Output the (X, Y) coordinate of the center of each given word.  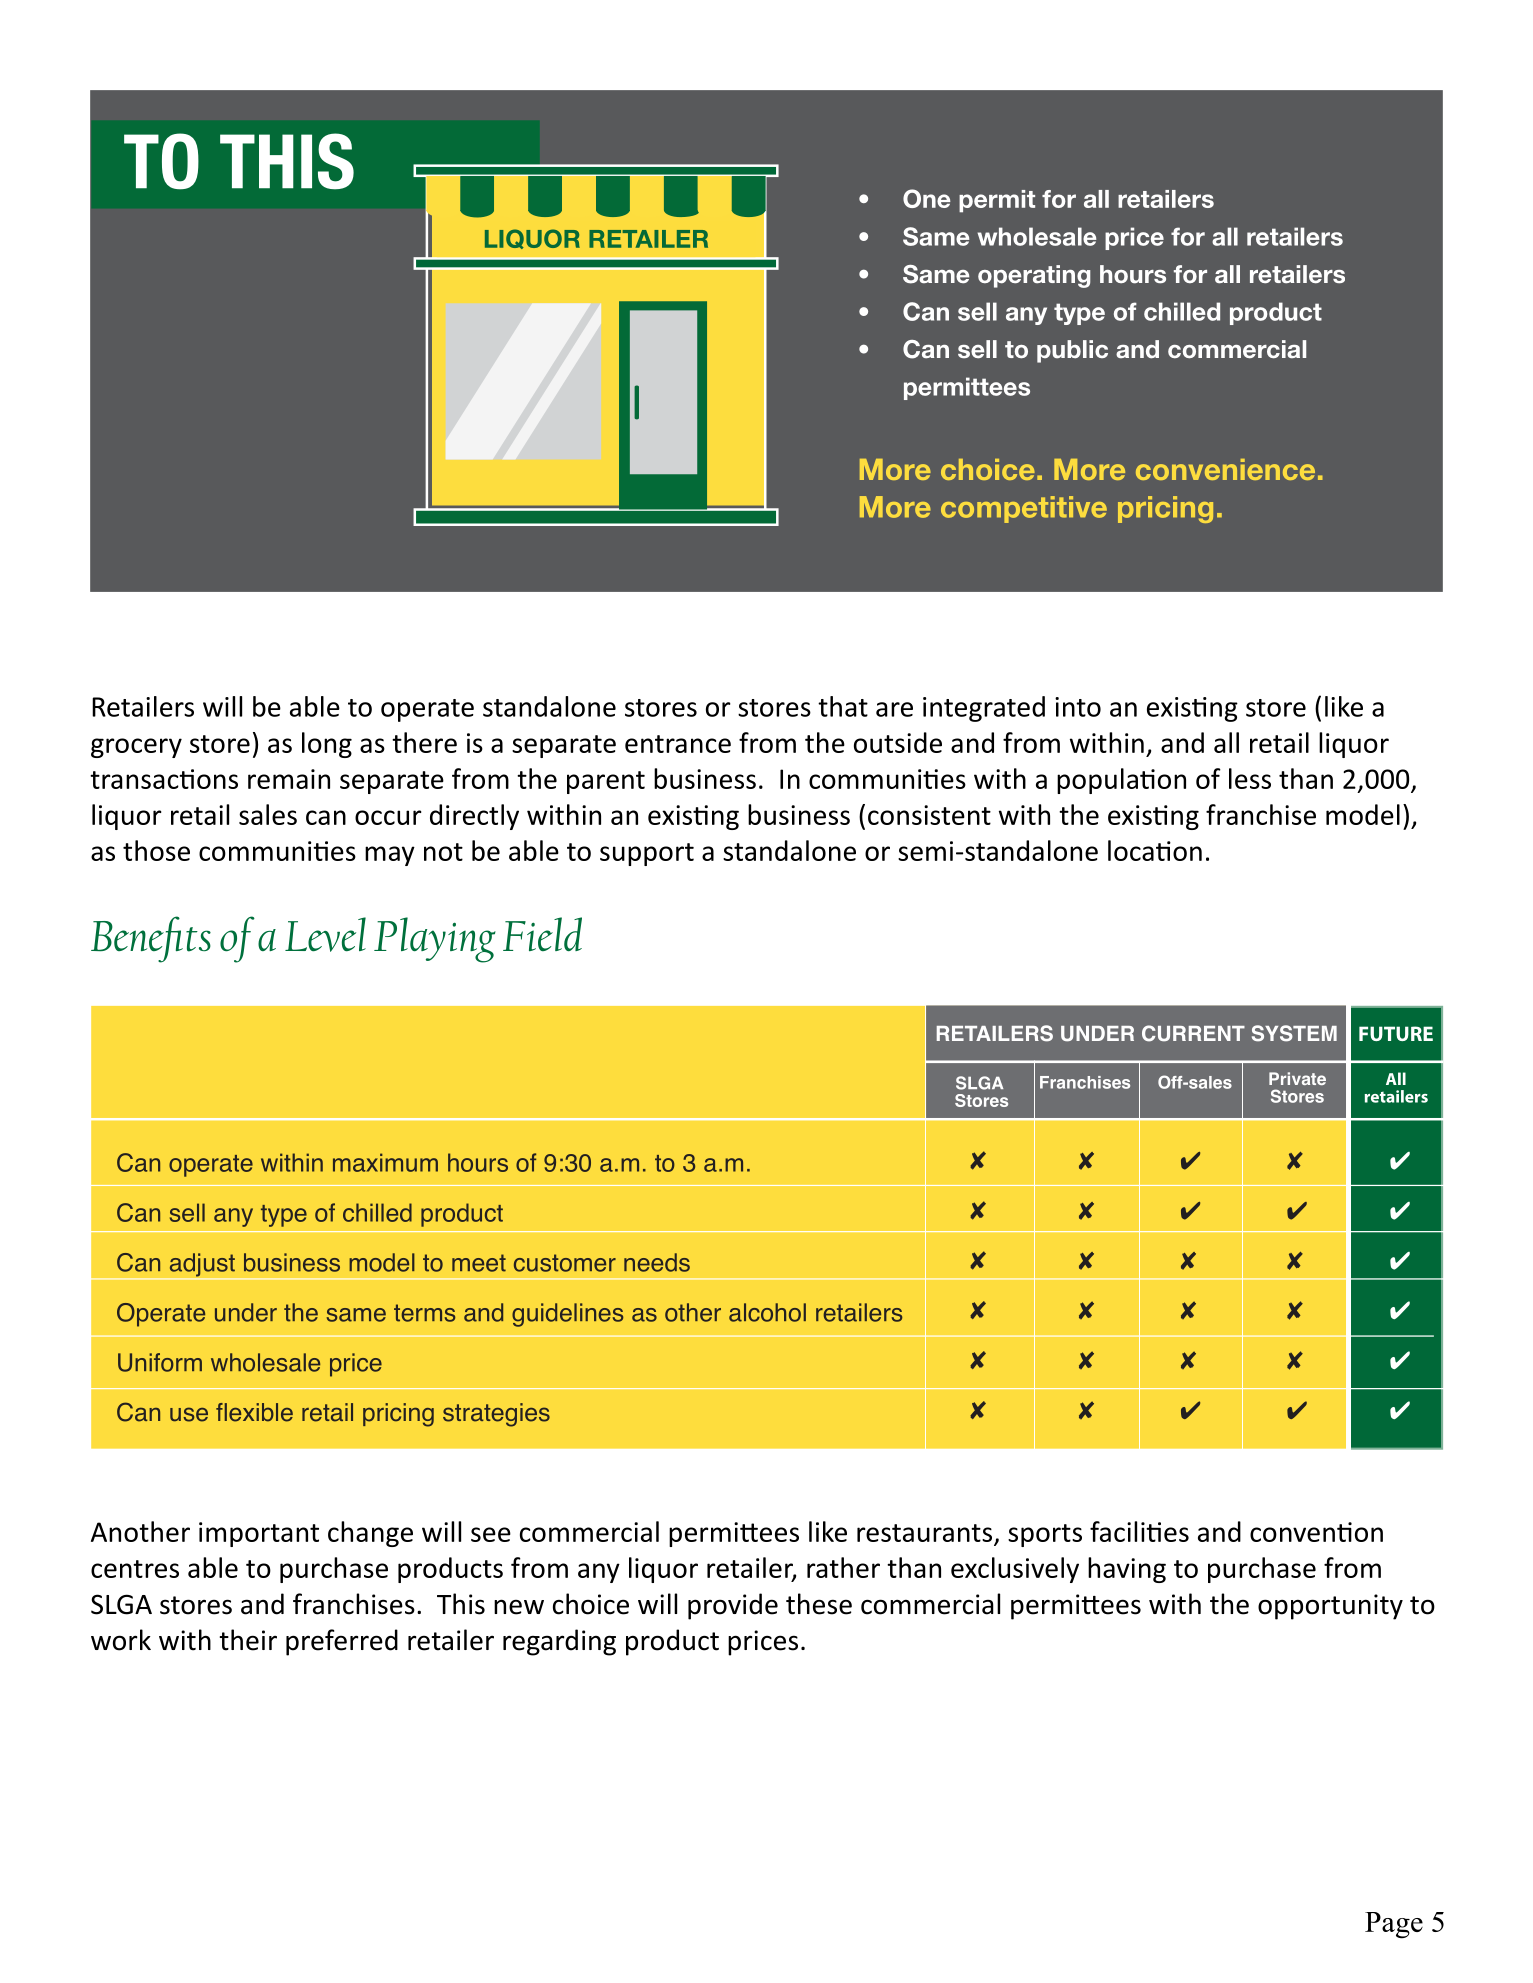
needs (657, 1262)
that (843, 706)
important (259, 1534)
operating (1034, 276)
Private (1297, 1078)
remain (289, 779)
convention (1316, 1532)
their (248, 1640)
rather (843, 1567)
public (1072, 351)
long (327, 745)
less (1250, 778)
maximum (385, 1162)
